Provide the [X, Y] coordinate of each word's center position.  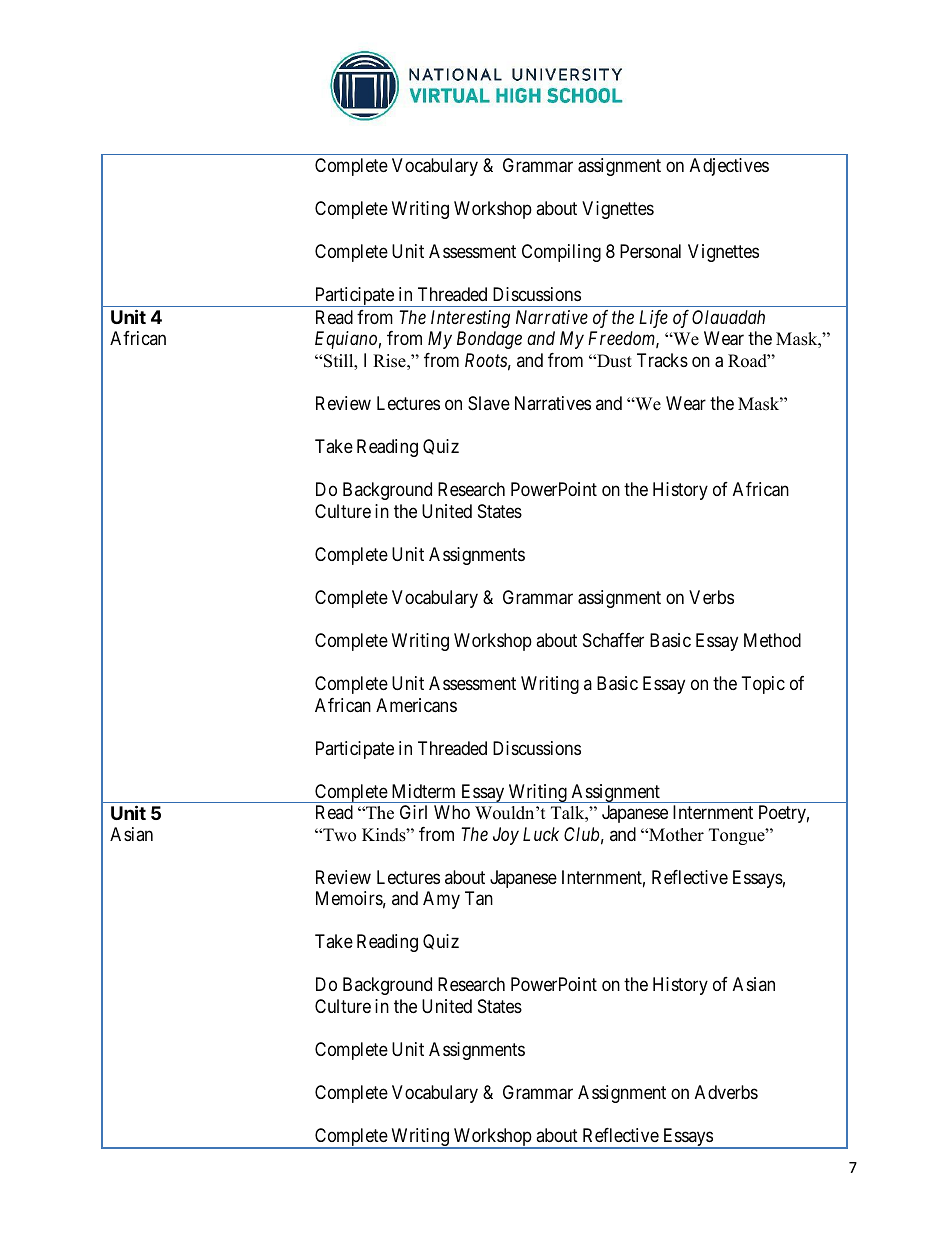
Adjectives [729, 167]
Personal [650, 251]
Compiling [561, 253]
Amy [441, 900]
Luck [541, 834]
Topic [763, 685]
